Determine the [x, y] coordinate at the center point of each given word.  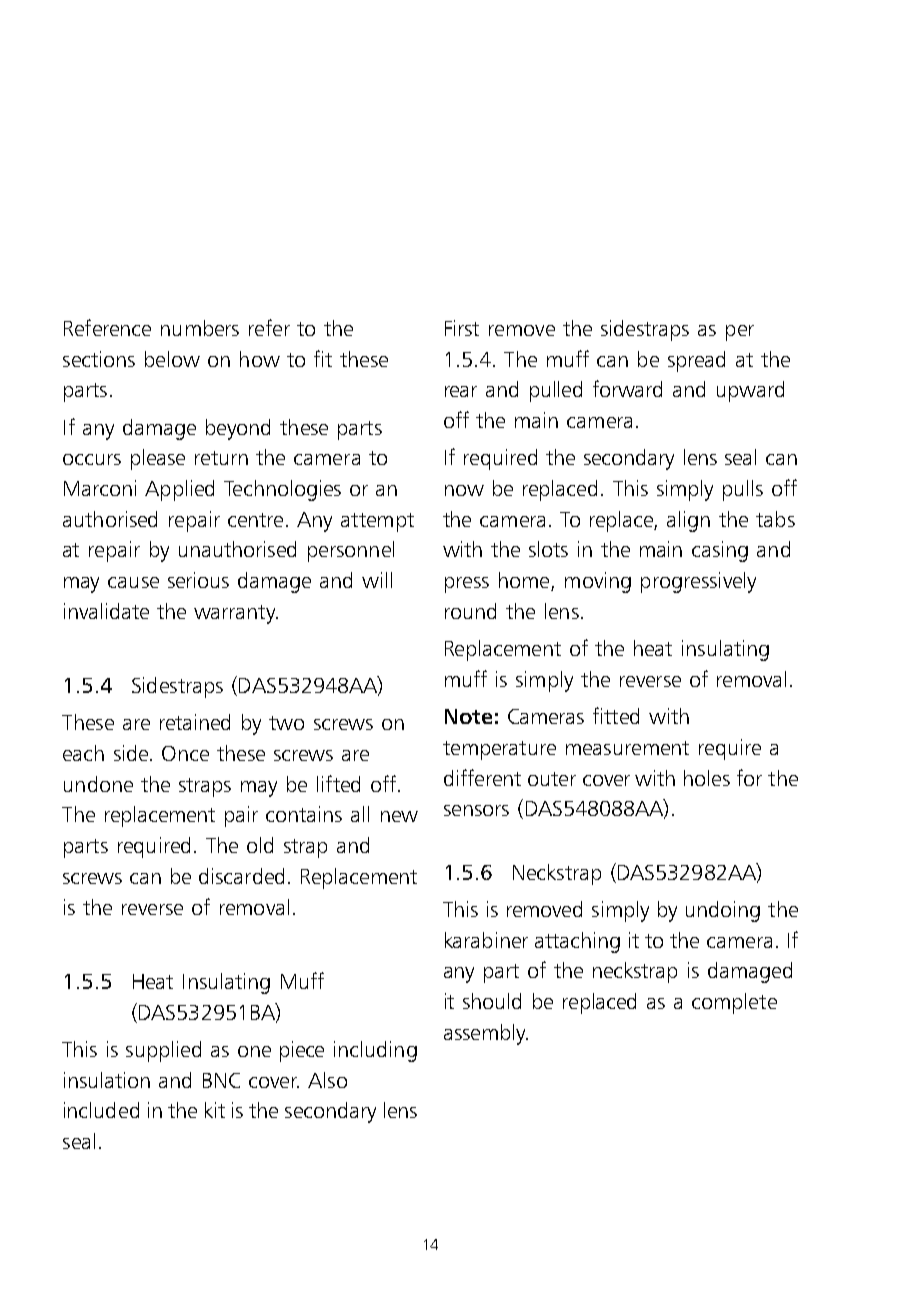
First [462, 328]
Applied [179, 490]
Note [468, 716]
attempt [377, 522]
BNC [221, 1080]
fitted [616, 715]
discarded [241, 876]
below [172, 359]
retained [195, 722]
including [375, 1051]
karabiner [486, 940]
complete [734, 1003]
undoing [723, 911]
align [688, 521]
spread [696, 361]
